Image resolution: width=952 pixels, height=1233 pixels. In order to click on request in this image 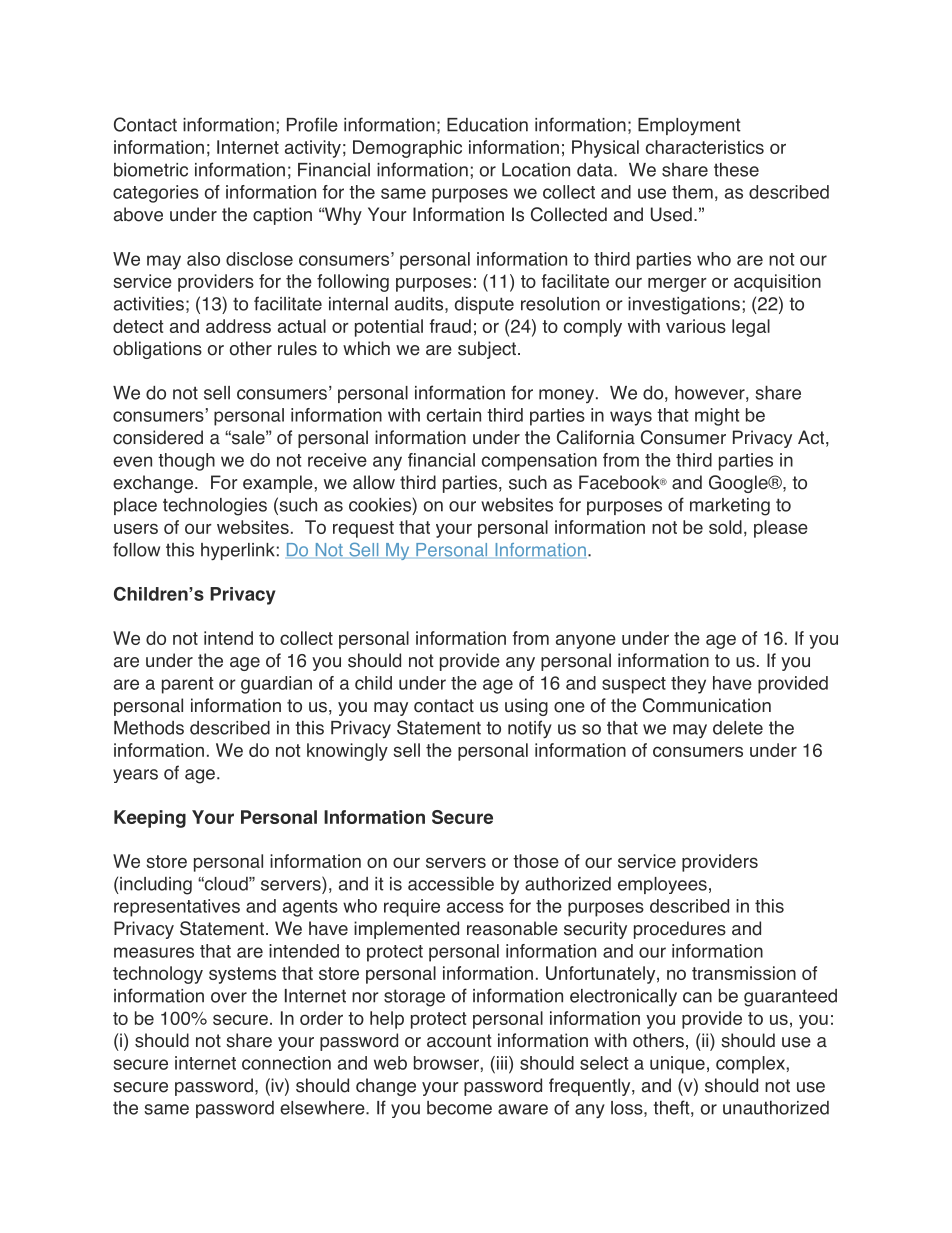, I will do `click(363, 529)`.
